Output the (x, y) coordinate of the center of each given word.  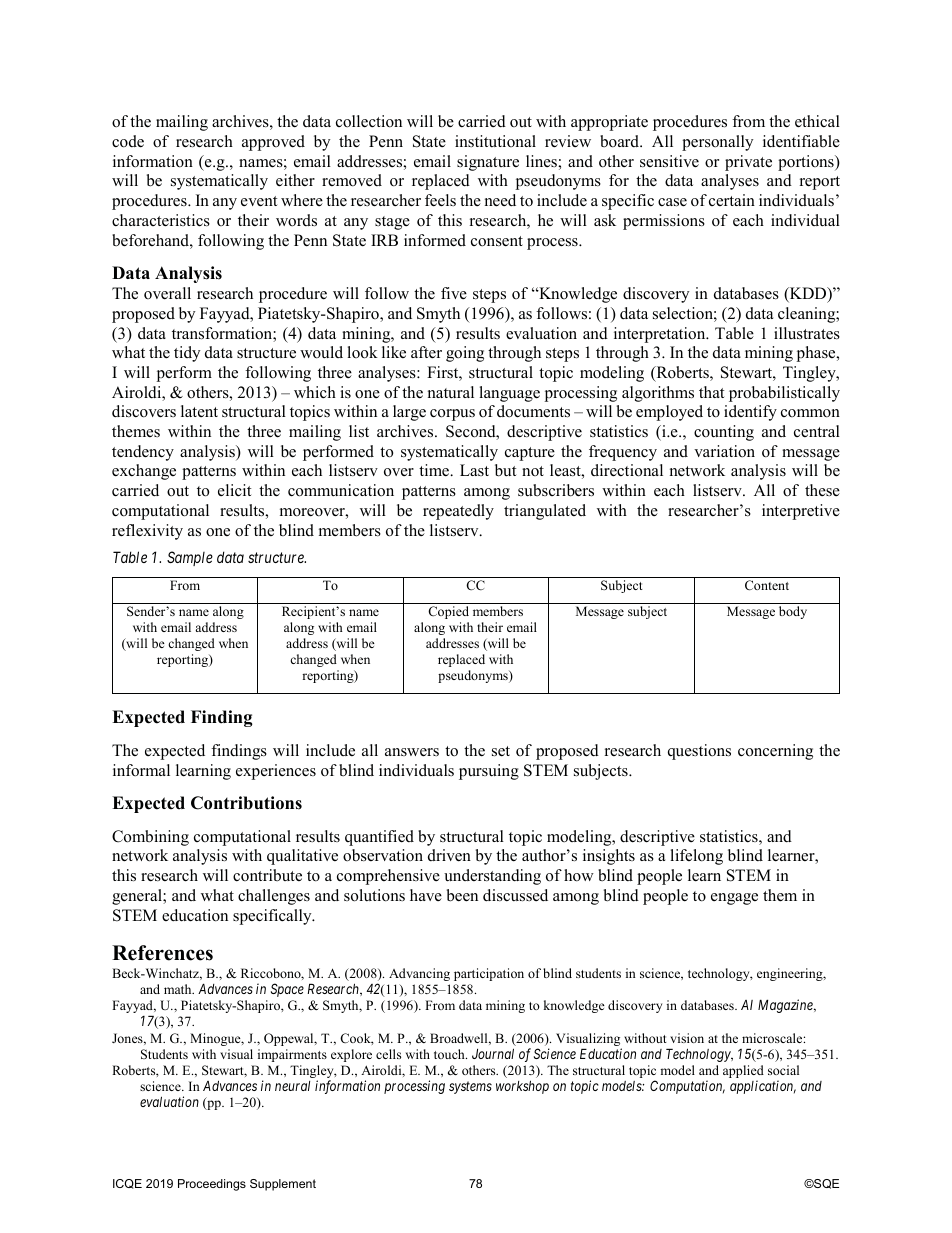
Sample (190, 558)
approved (273, 143)
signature (488, 163)
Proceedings (212, 1185)
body (793, 612)
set (501, 751)
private (748, 163)
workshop (522, 1087)
